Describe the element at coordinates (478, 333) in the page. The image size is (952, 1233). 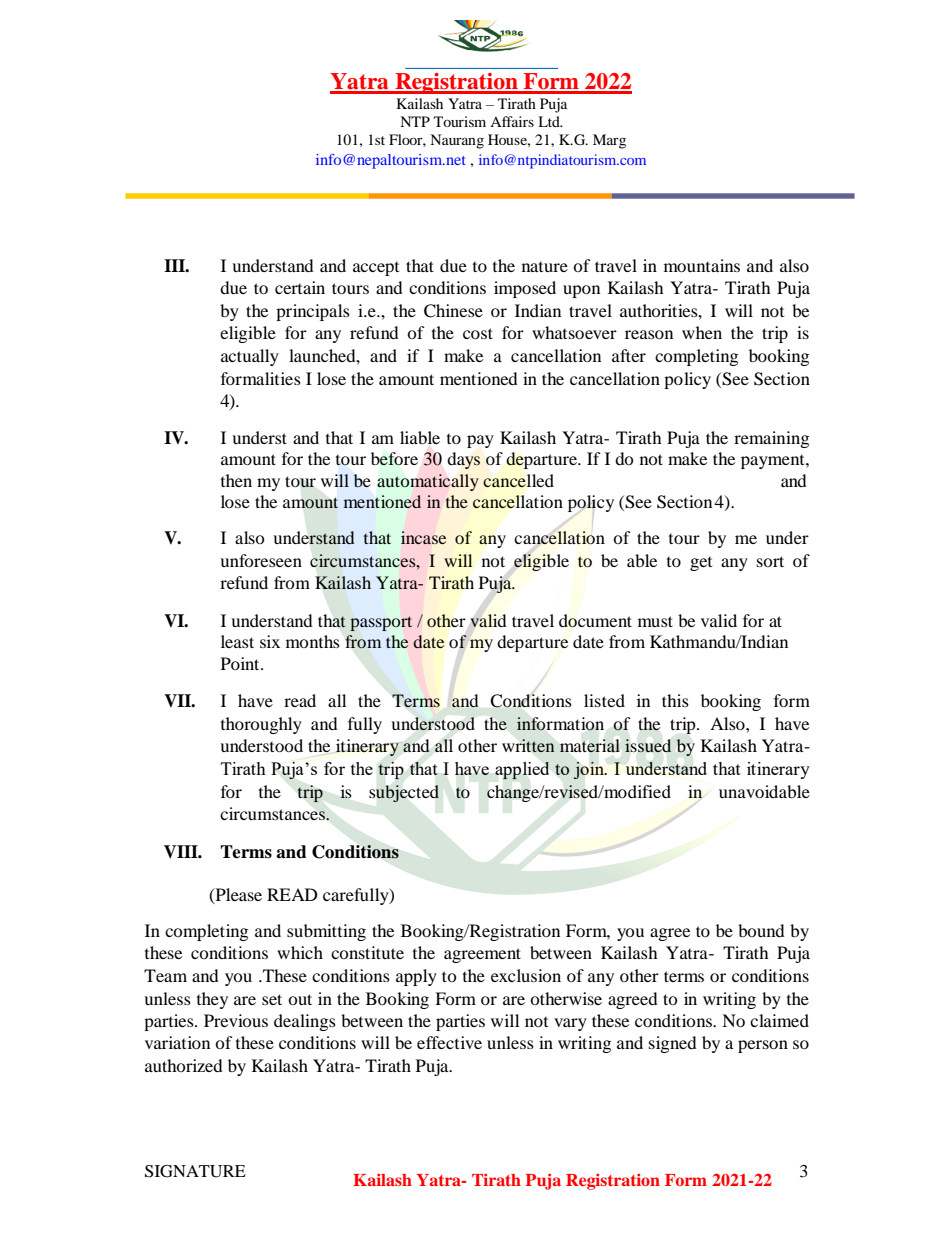
I see `cost` at that location.
